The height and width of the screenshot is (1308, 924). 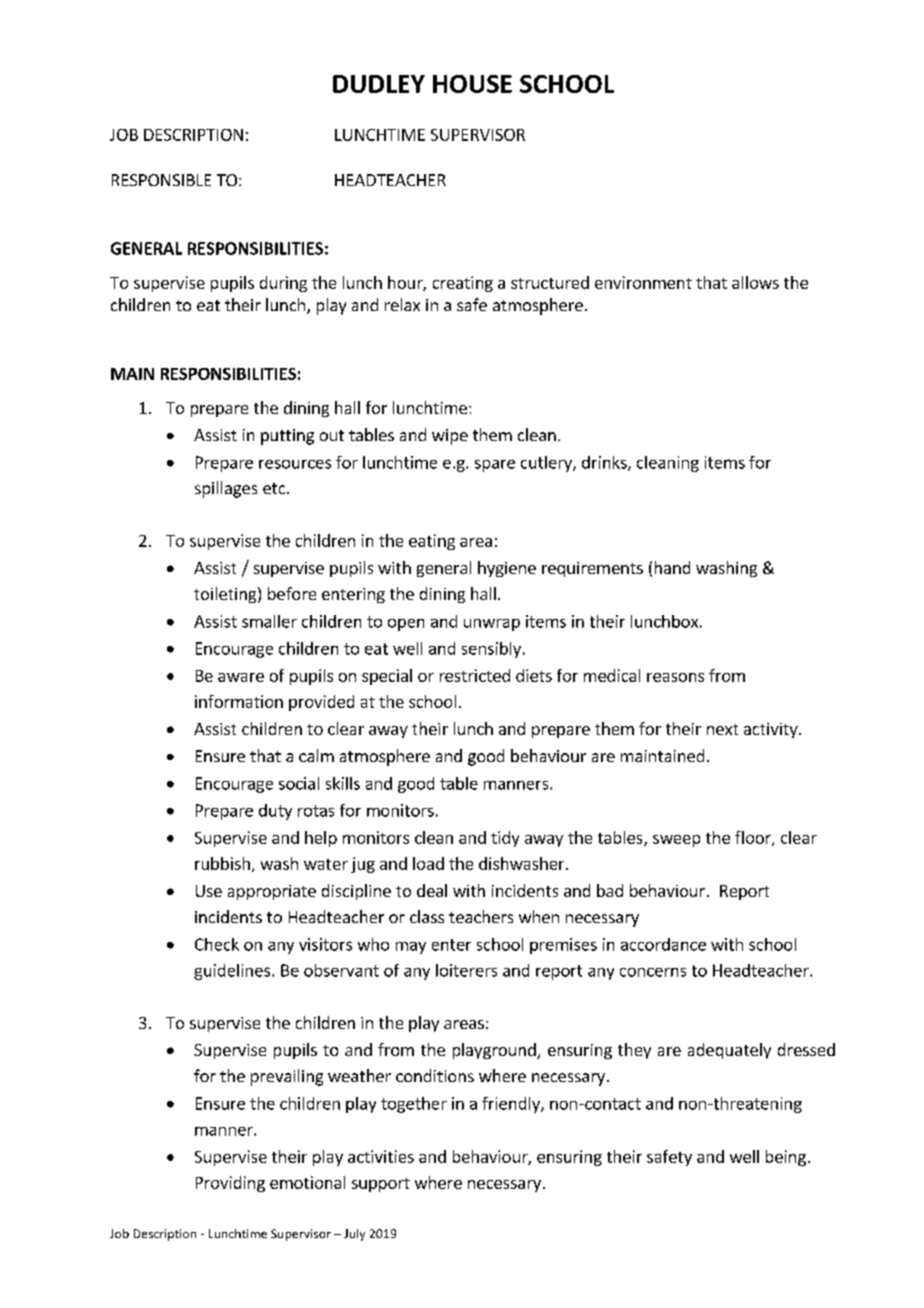 I want to click on teachers, so click(x=481, y=916).
